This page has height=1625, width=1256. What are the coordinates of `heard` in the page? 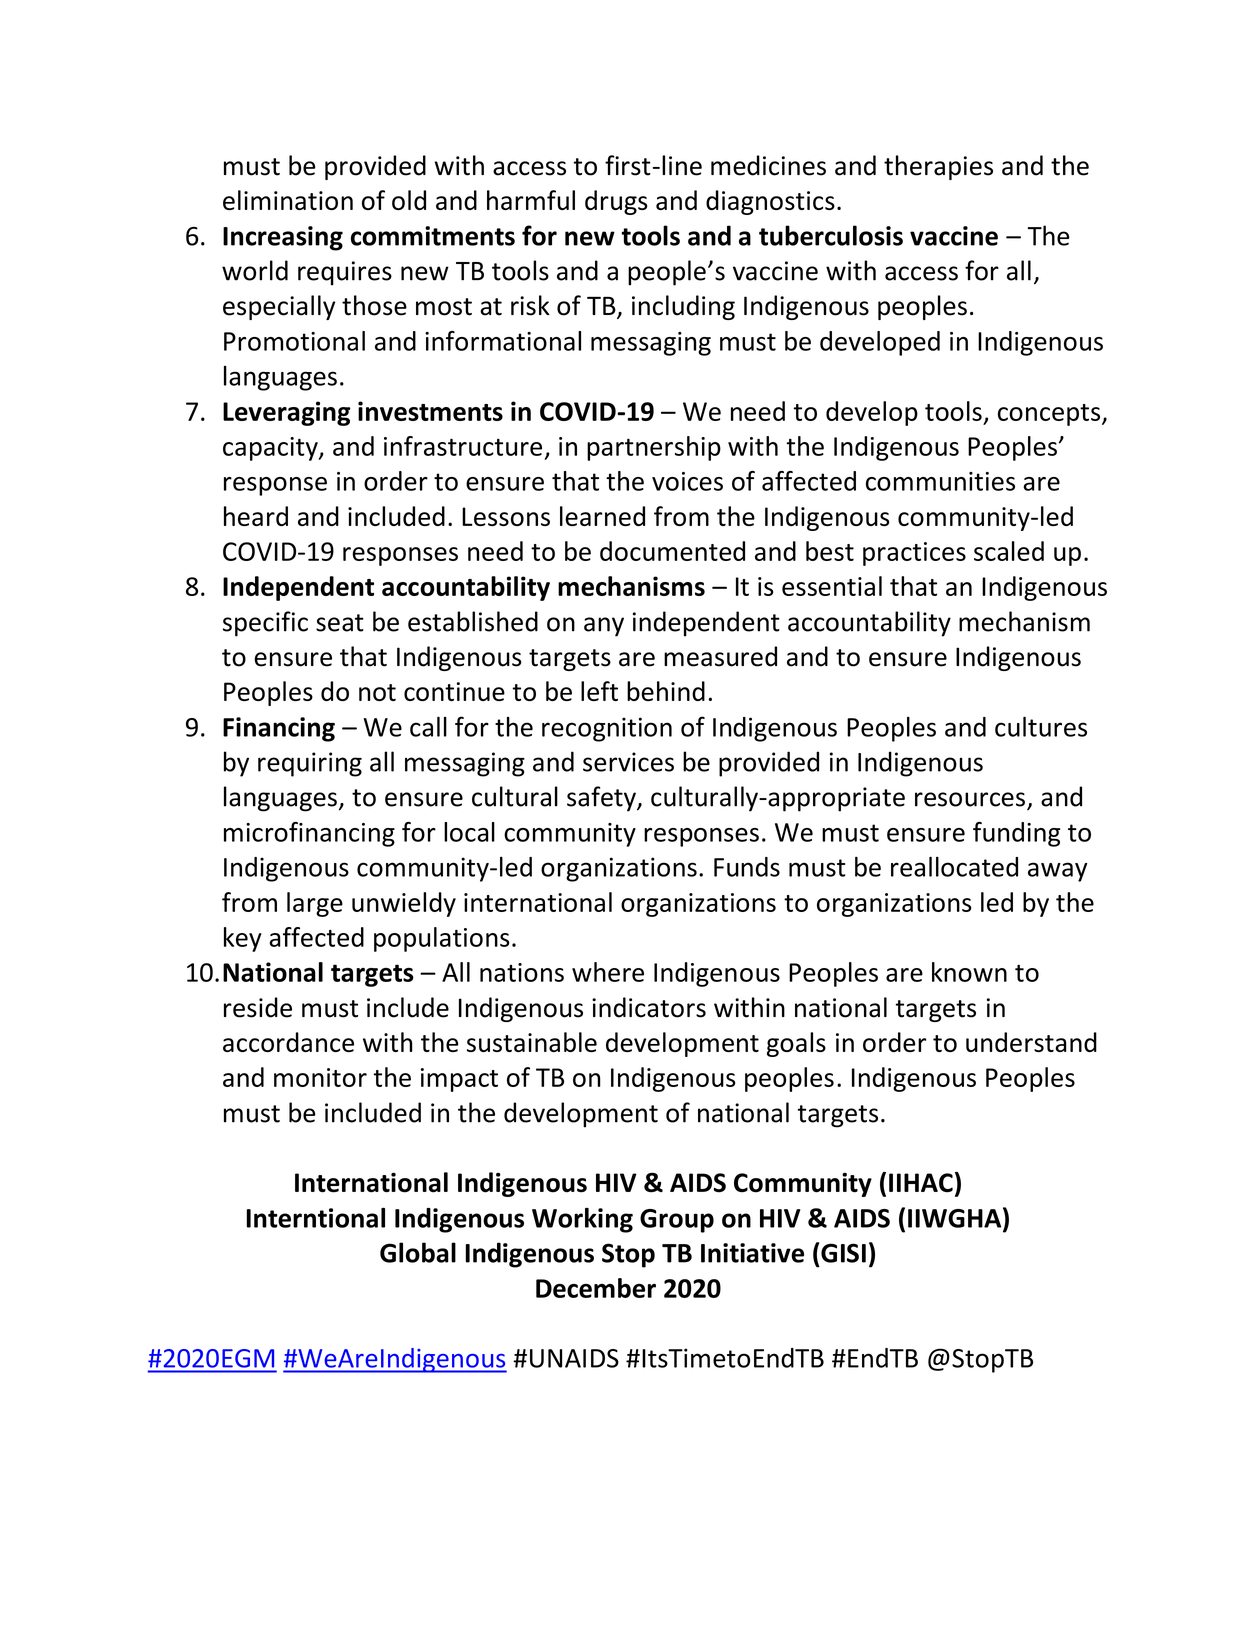 It's located at (256, 516).
